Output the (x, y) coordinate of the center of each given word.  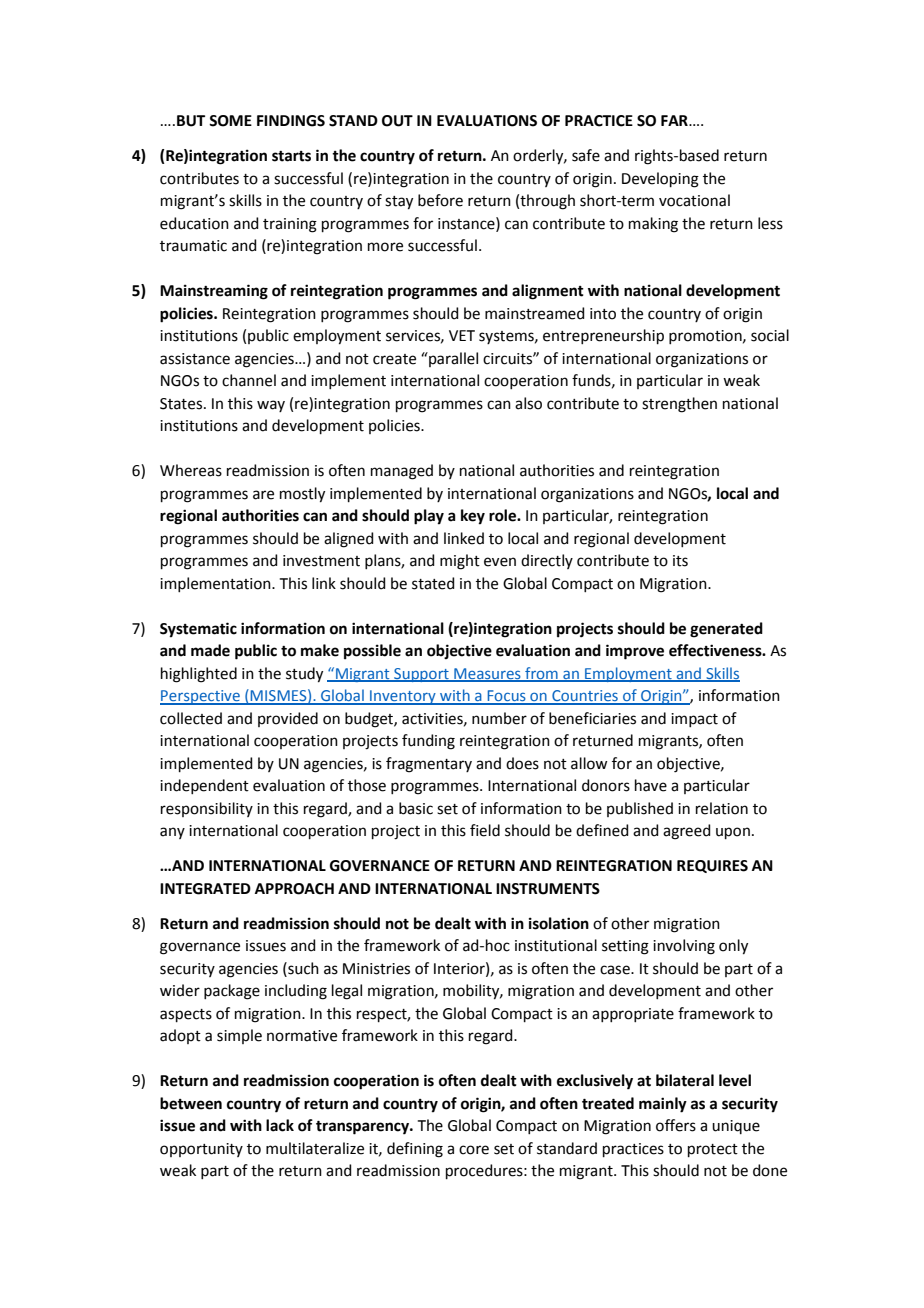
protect (713, 1150)
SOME (230, 121)
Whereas (191, 470)
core (474, 1150)
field (485, 830)
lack (280, 1125)
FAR (675, 120)
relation (722, 808)
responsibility (207, 809)
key (473, 517)
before (440, 200)
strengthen (679, 405)
